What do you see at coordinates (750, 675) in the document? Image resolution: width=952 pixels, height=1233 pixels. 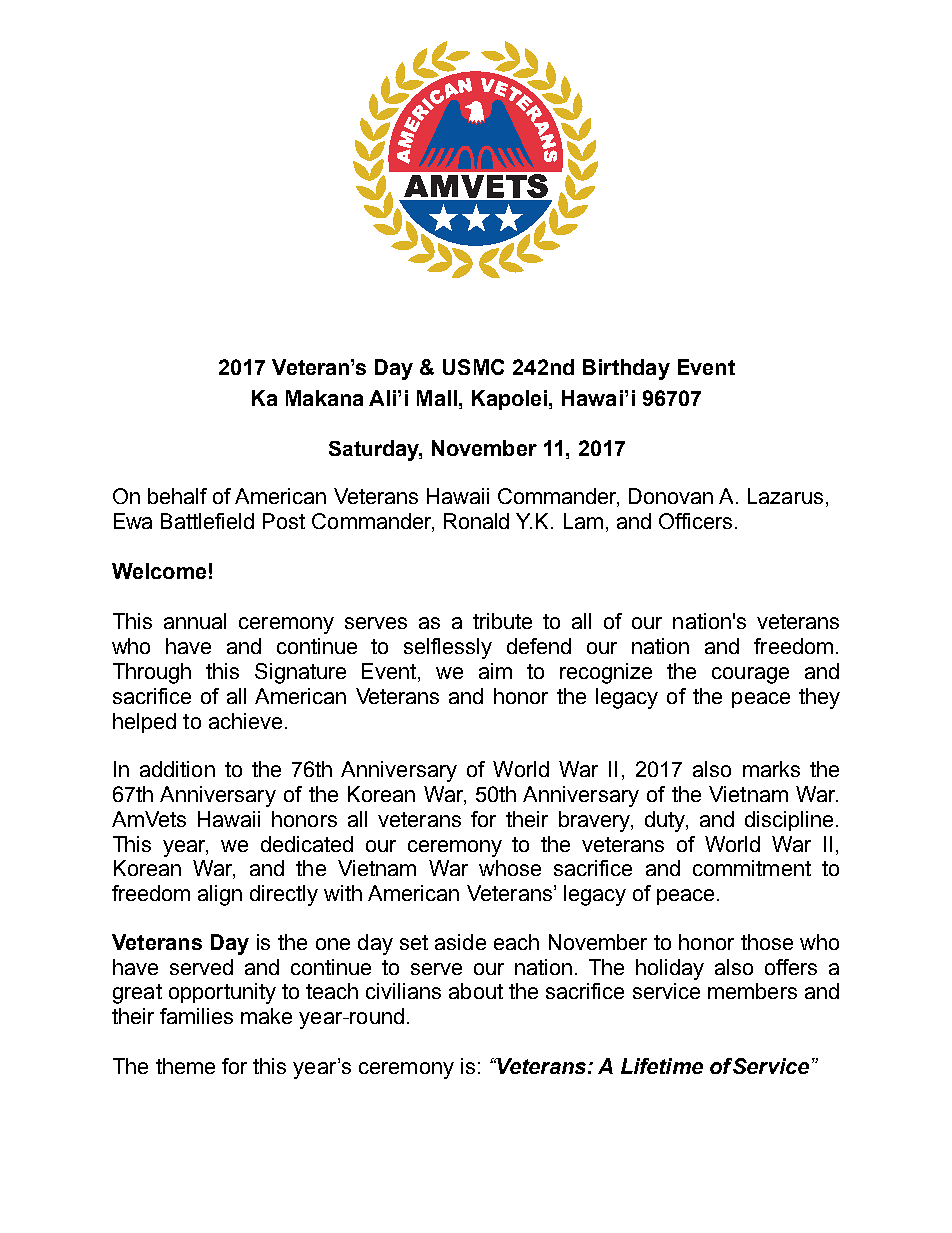 I see `courage` at bounding box center [750, 675].
